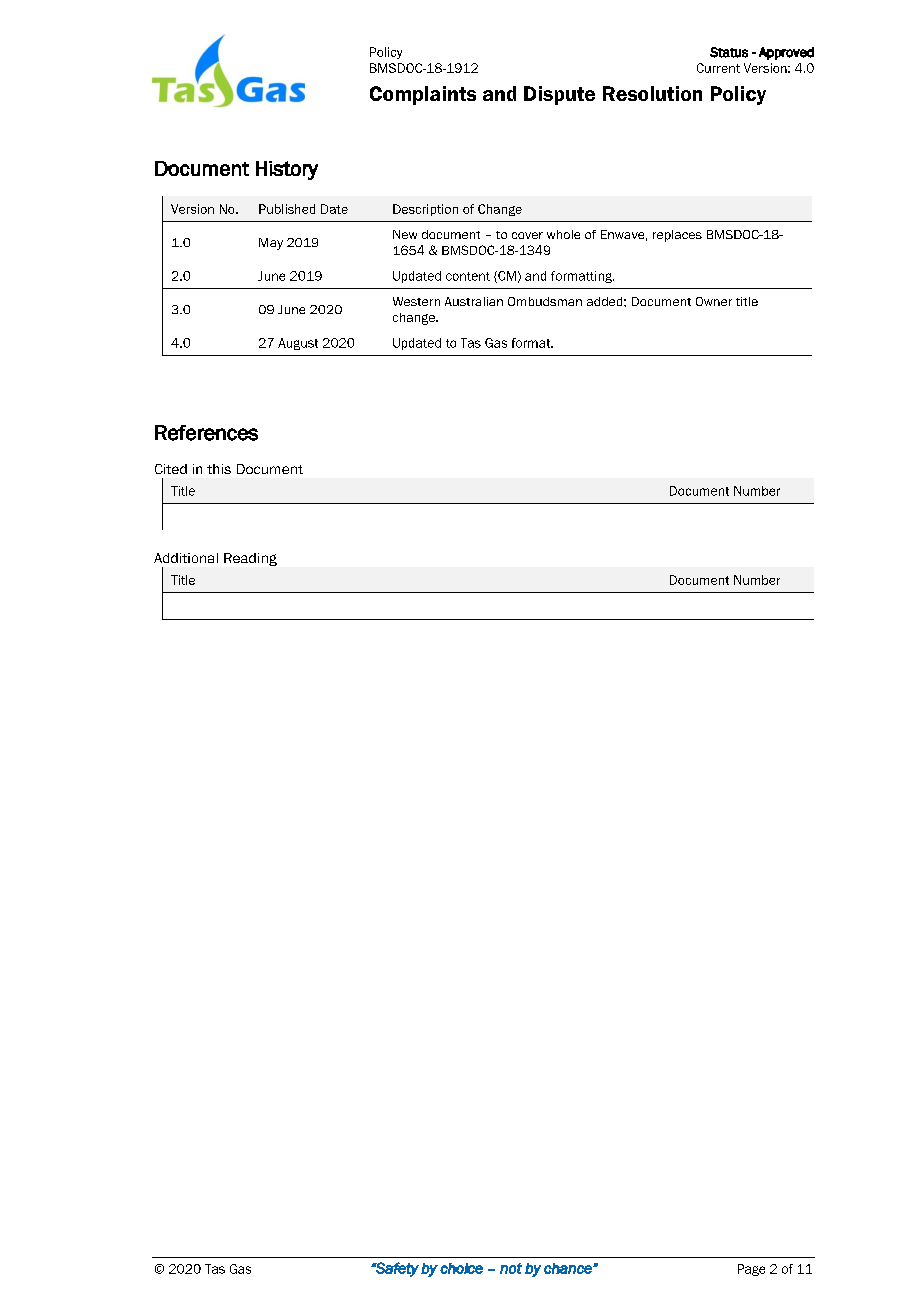 The width and height of the image is (924, 1308). Describe the element at coordinates (751, 1270) in the image. I see `Page` at that location.
